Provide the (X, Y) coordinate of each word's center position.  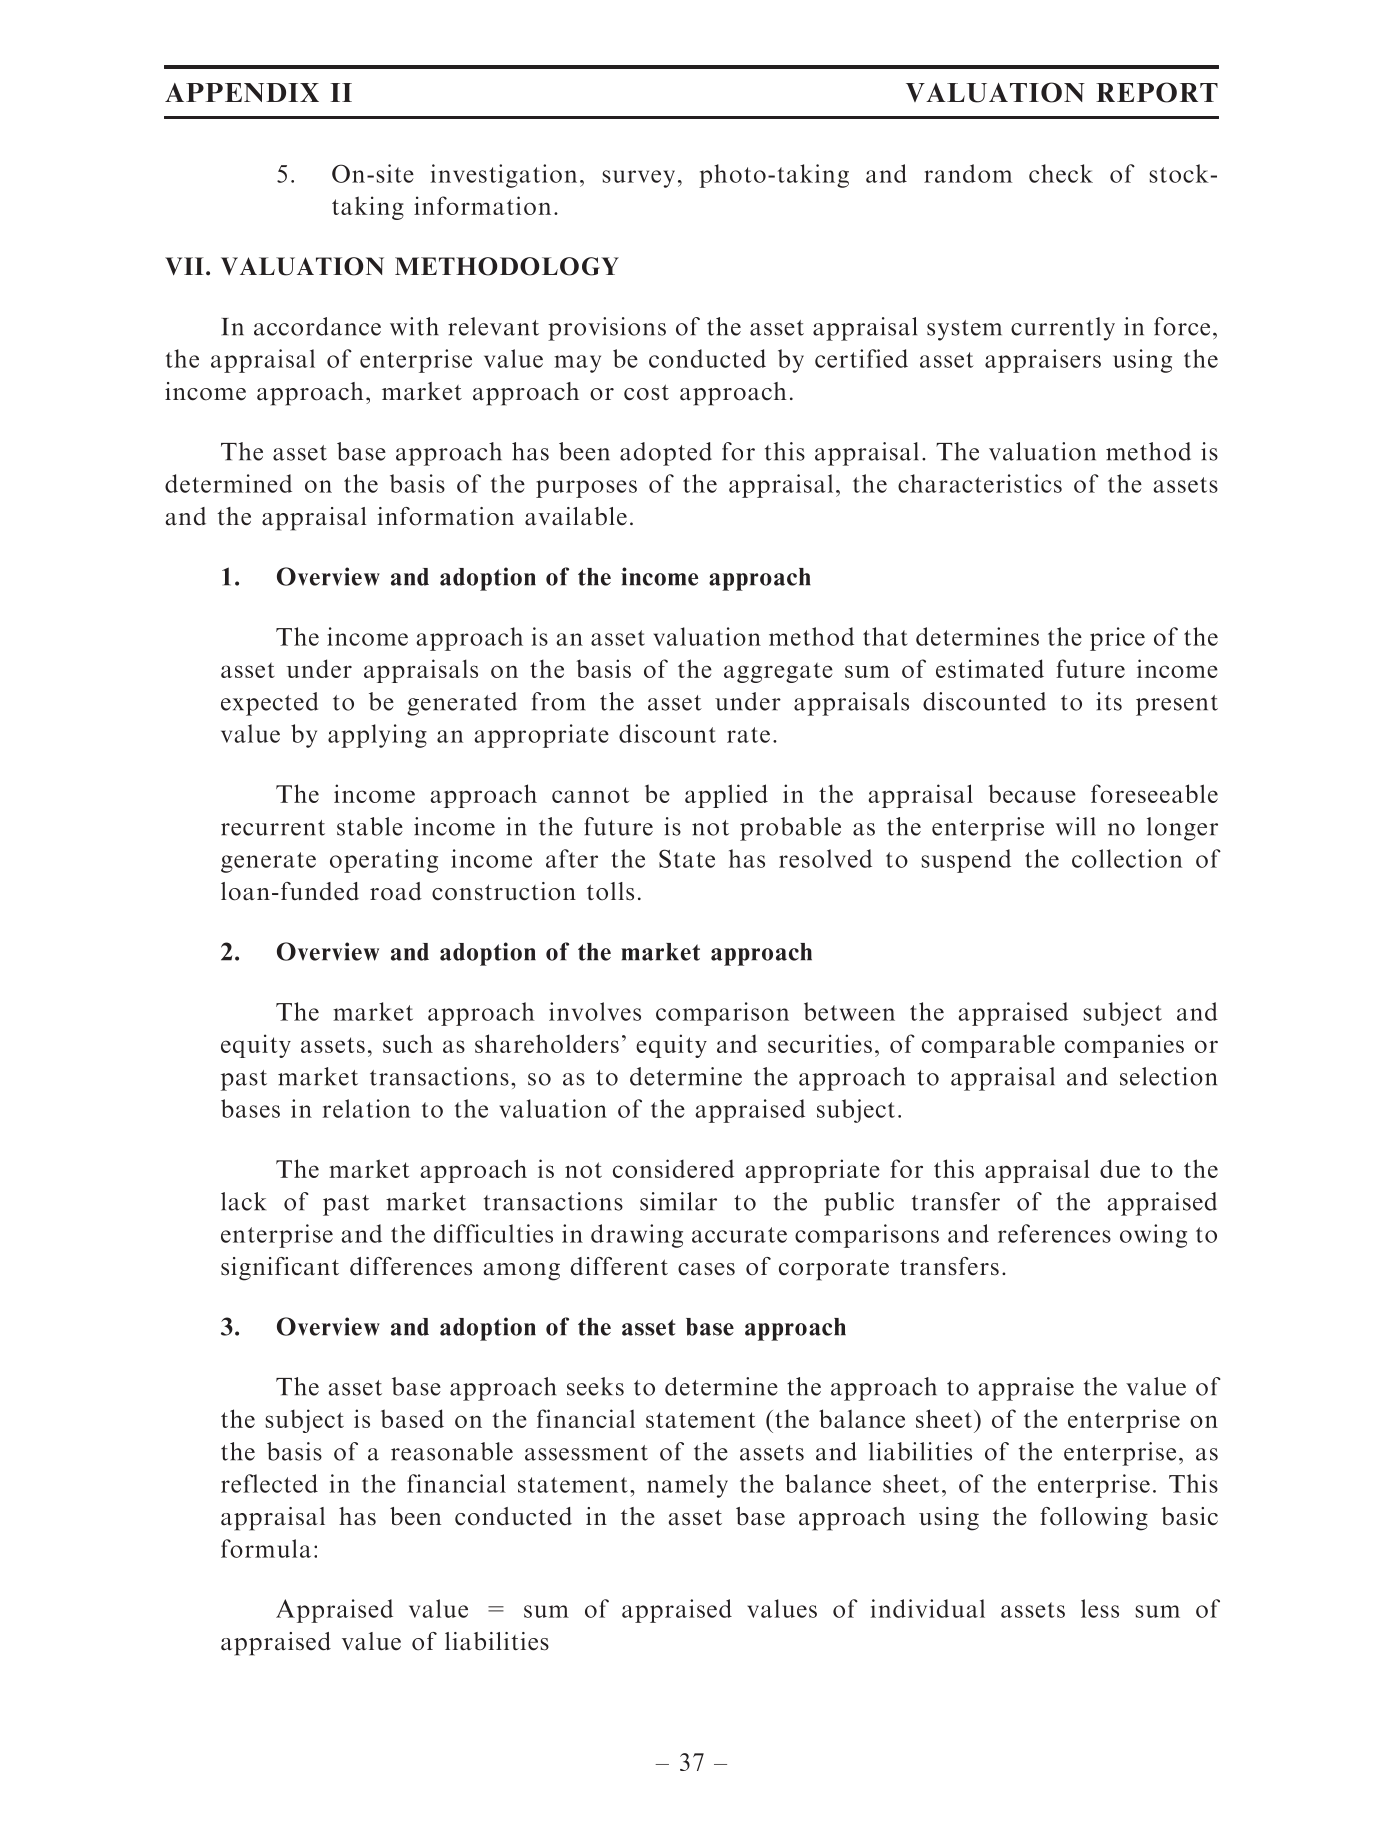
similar (678, 1201)
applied (726, 796)
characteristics (980, 483)
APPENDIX (242, 92)
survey (638, 179)
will (1076, 826)
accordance (317, 326)
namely (687, 1486)
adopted (666, 454)
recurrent (273, 828)
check (1061, 173)
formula (266, 1548)
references (1054, 1233)
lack (243, 1201)
